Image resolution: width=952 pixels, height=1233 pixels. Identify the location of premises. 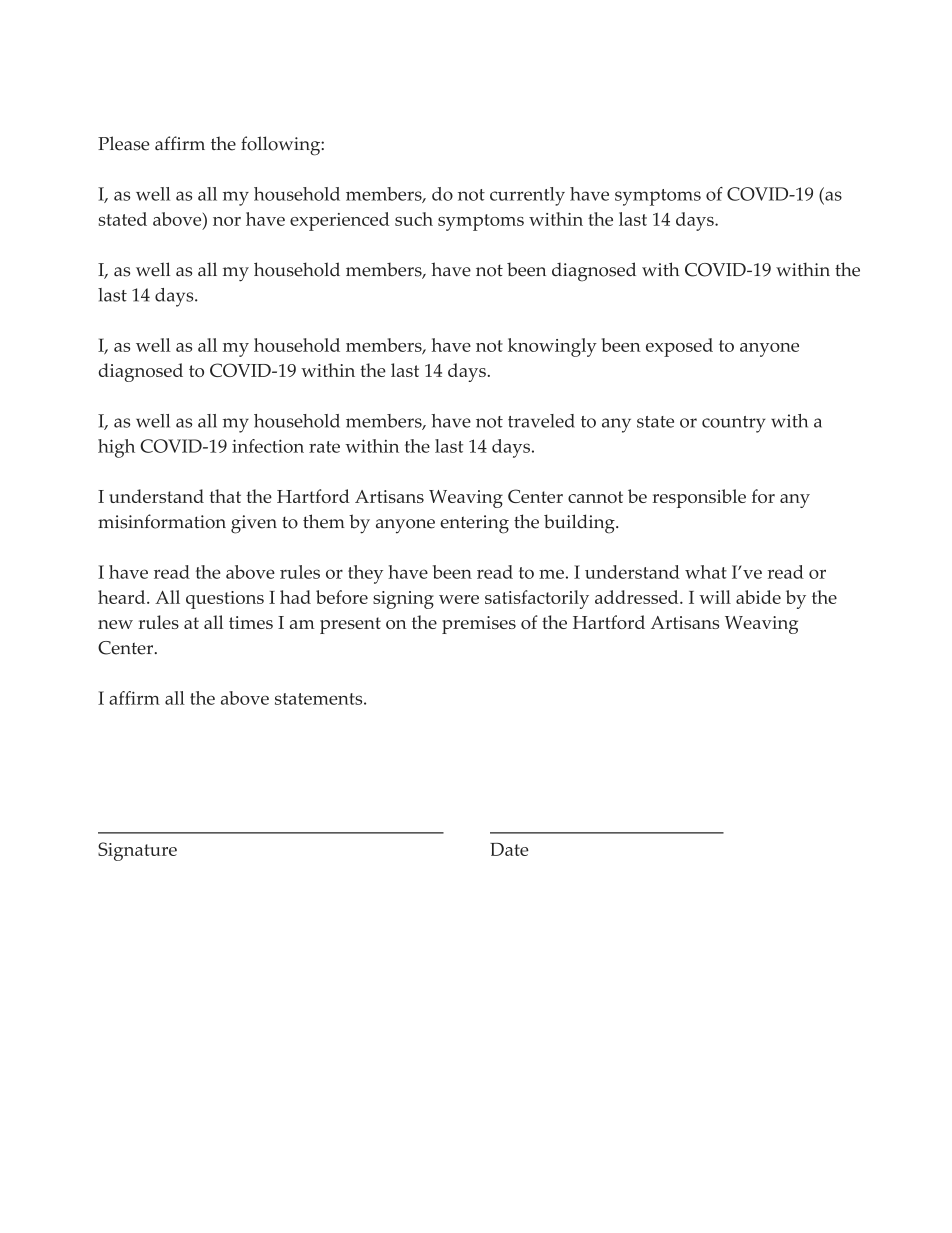
(479, 625).
